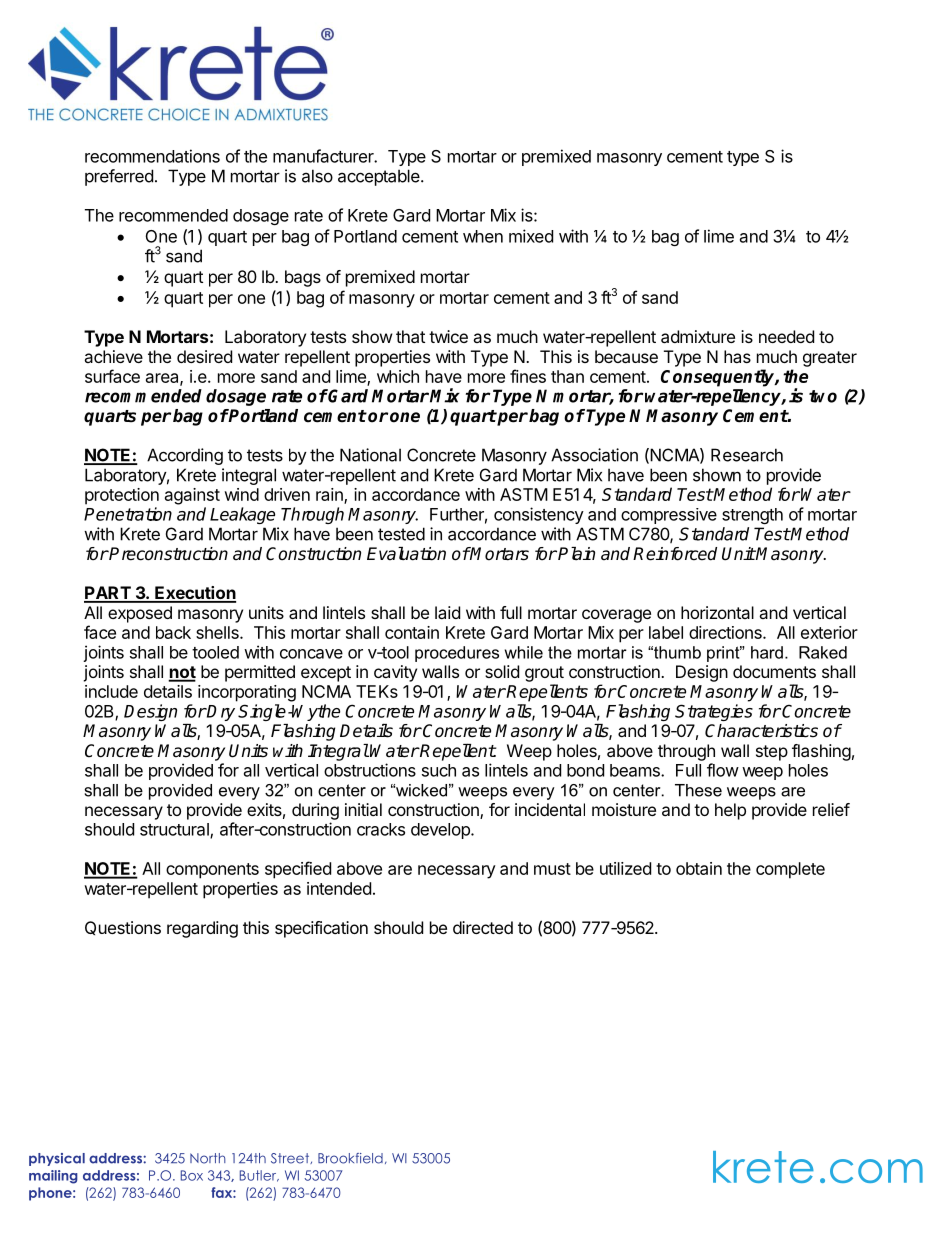 Image resolution: width=952 pixels, height=1233 pixels. I want to click on structural, so click(175, 830).
